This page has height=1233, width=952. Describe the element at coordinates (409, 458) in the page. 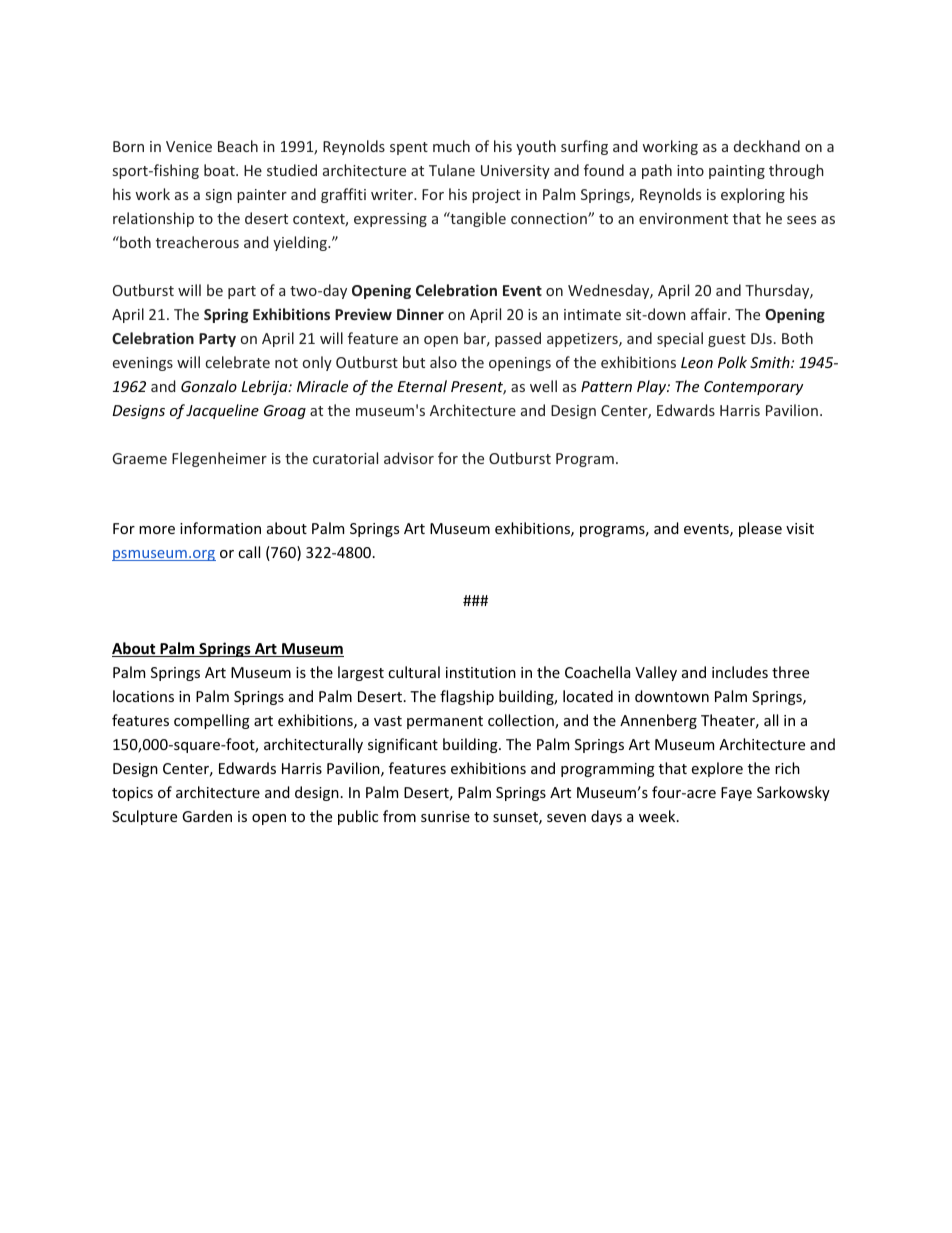

I see `advisor` at that location.
